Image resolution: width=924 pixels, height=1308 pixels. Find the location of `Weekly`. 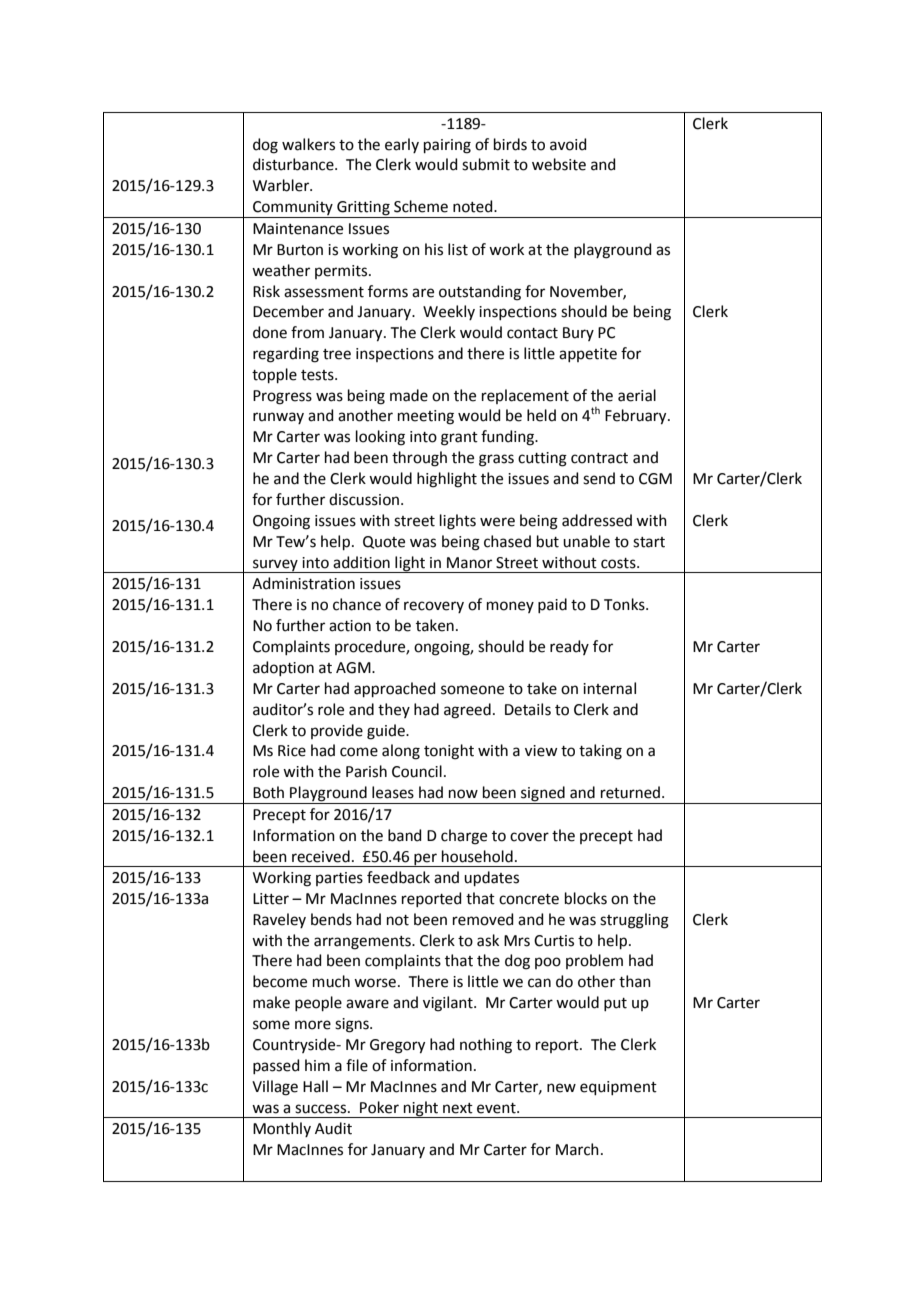

Weekly is located at coordinates (449, 312).
